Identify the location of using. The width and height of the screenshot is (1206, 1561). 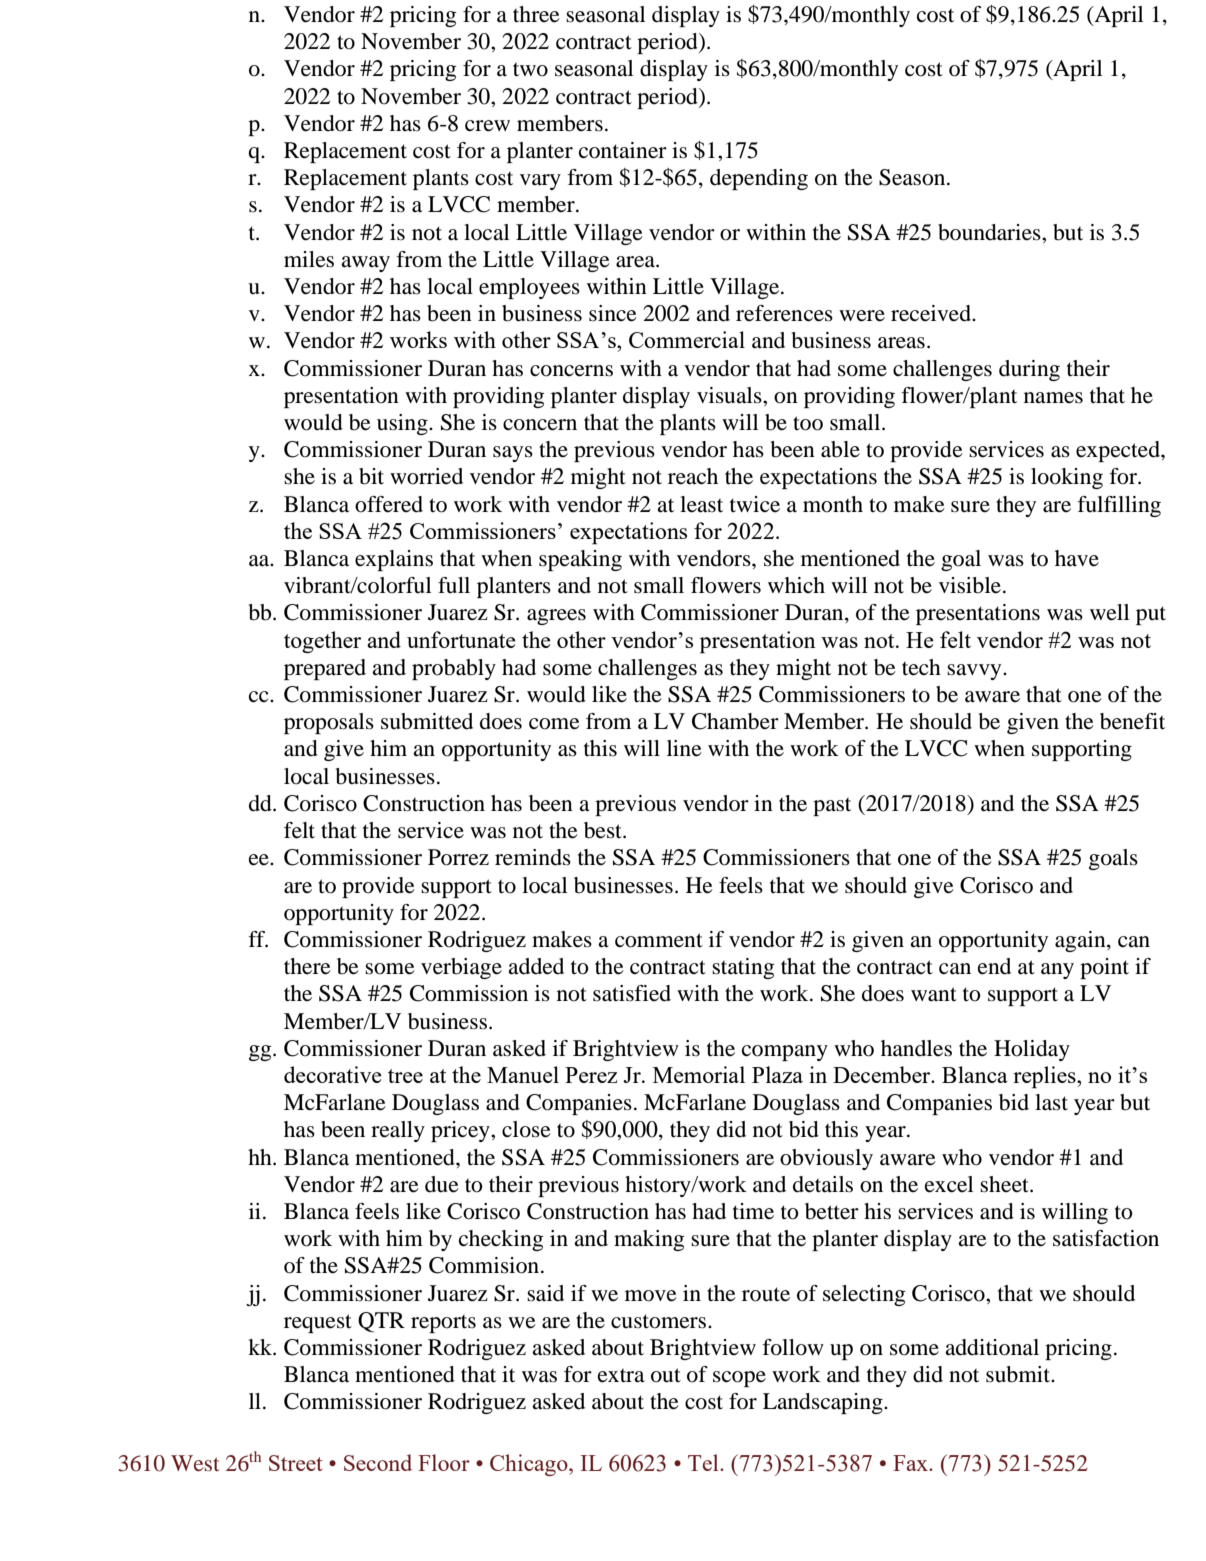
(403, 424).
